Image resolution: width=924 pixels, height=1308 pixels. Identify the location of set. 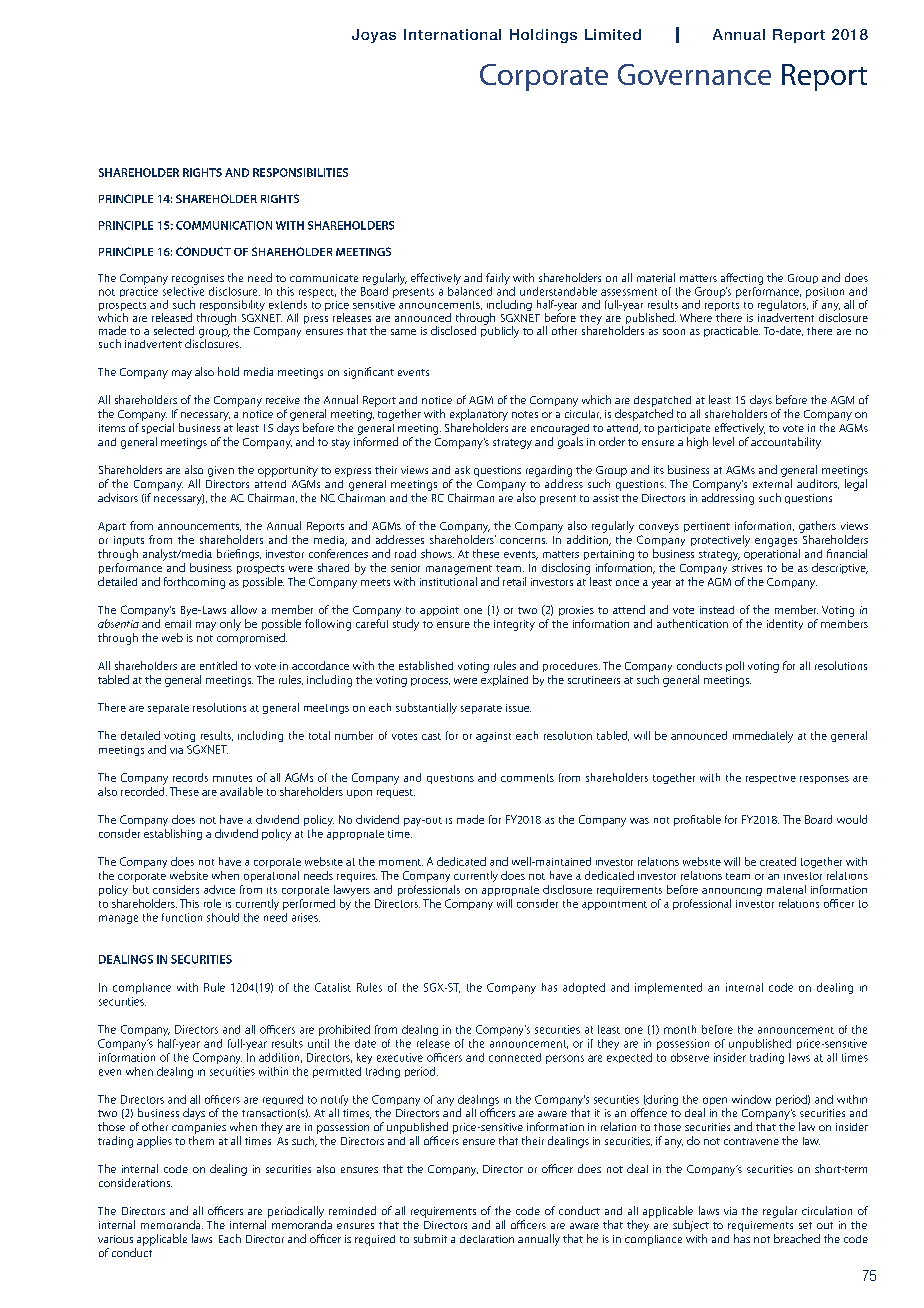
(805, 1225).
